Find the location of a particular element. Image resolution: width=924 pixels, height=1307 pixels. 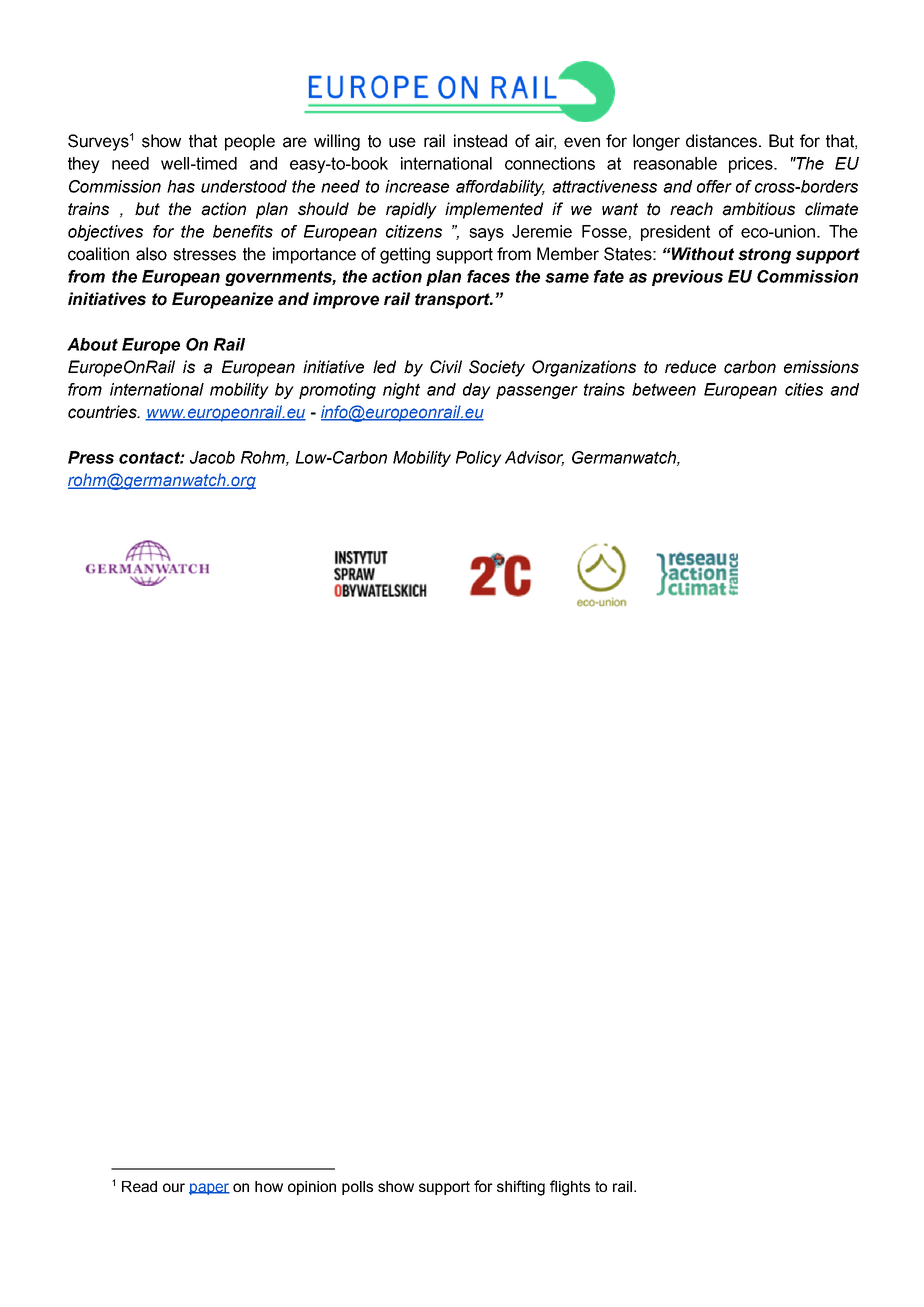

shifting is located at coordinates (521, 1188).
